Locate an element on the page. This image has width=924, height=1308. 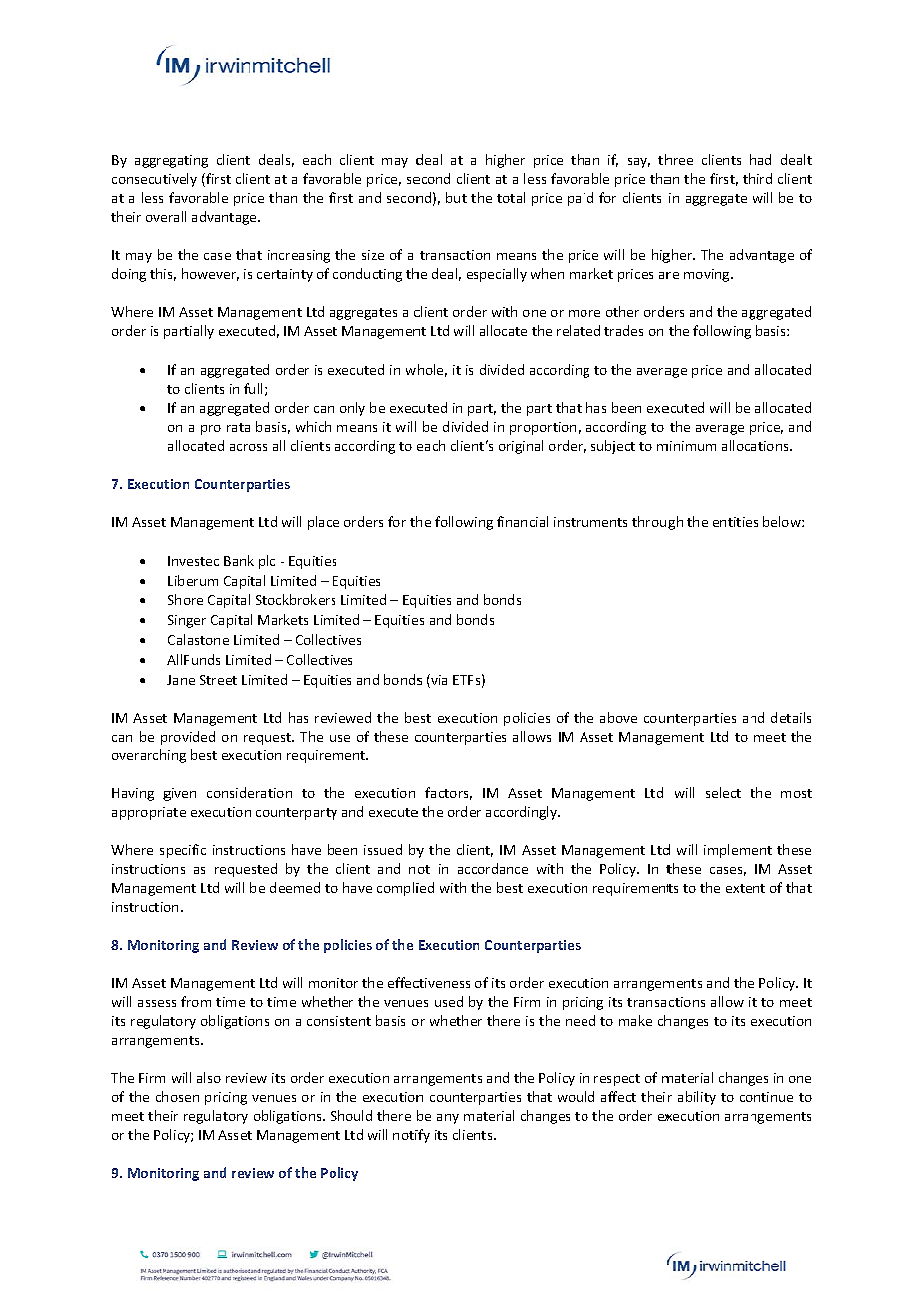
also is located at coordinates (209, 1077).
